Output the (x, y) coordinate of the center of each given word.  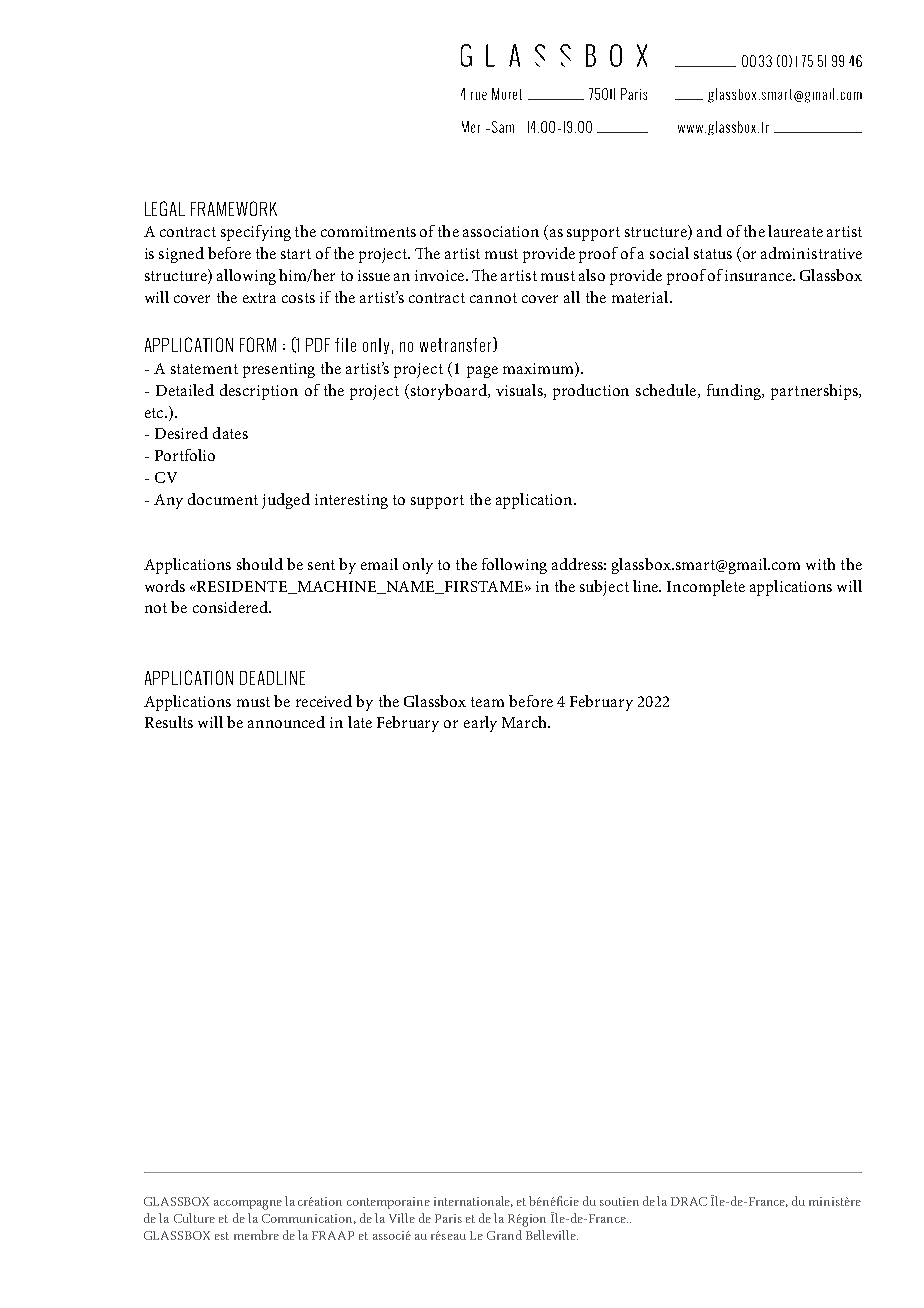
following (514, 566)
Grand (504, 1235)
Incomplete (706, 588)
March (525, 722)
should (260, 564)
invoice (441, 275)
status (713, 254)
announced (286, 722)
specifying (256, 233)
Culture (194, 1218)
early (480, 724)
